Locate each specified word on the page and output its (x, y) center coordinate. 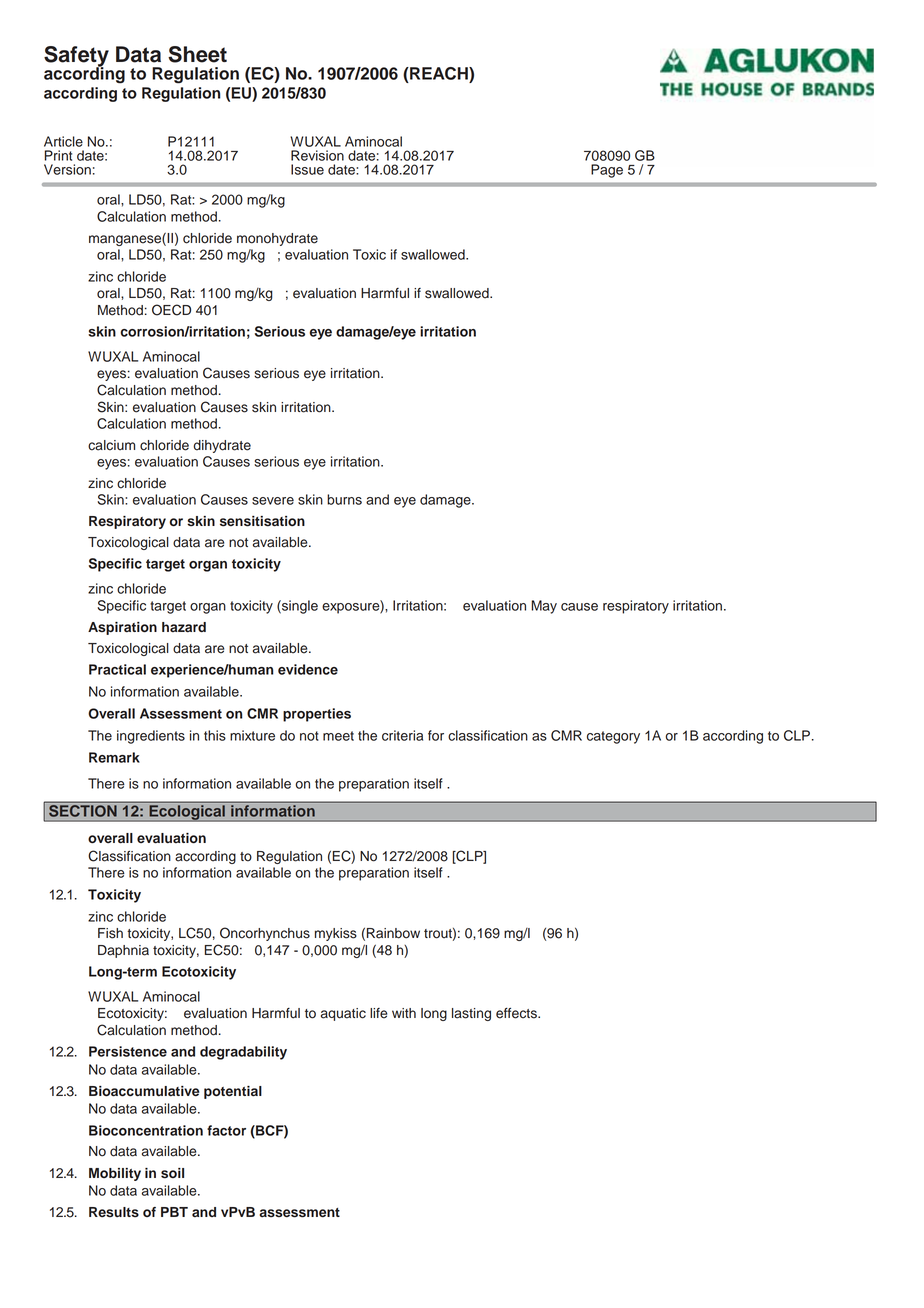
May (544, 607)
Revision (317, 155)
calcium (111, 445)
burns (344, 499)
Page (607, 171)
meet (338, 736)
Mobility (115, 1174)
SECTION (83, 809)
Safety (76, 57)
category (613, 737)
